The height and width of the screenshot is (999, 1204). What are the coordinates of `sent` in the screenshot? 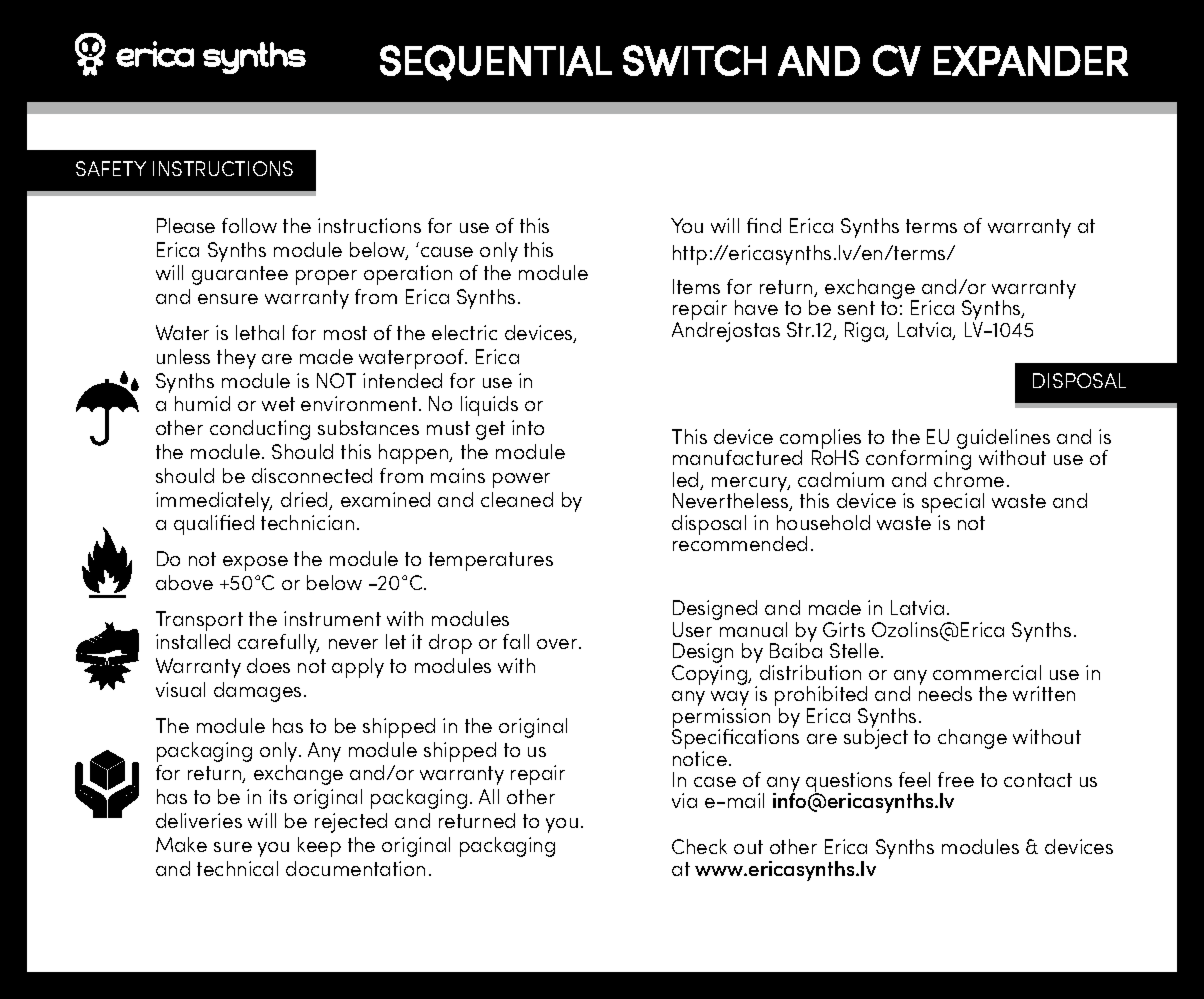 It's located at (856, 308).
